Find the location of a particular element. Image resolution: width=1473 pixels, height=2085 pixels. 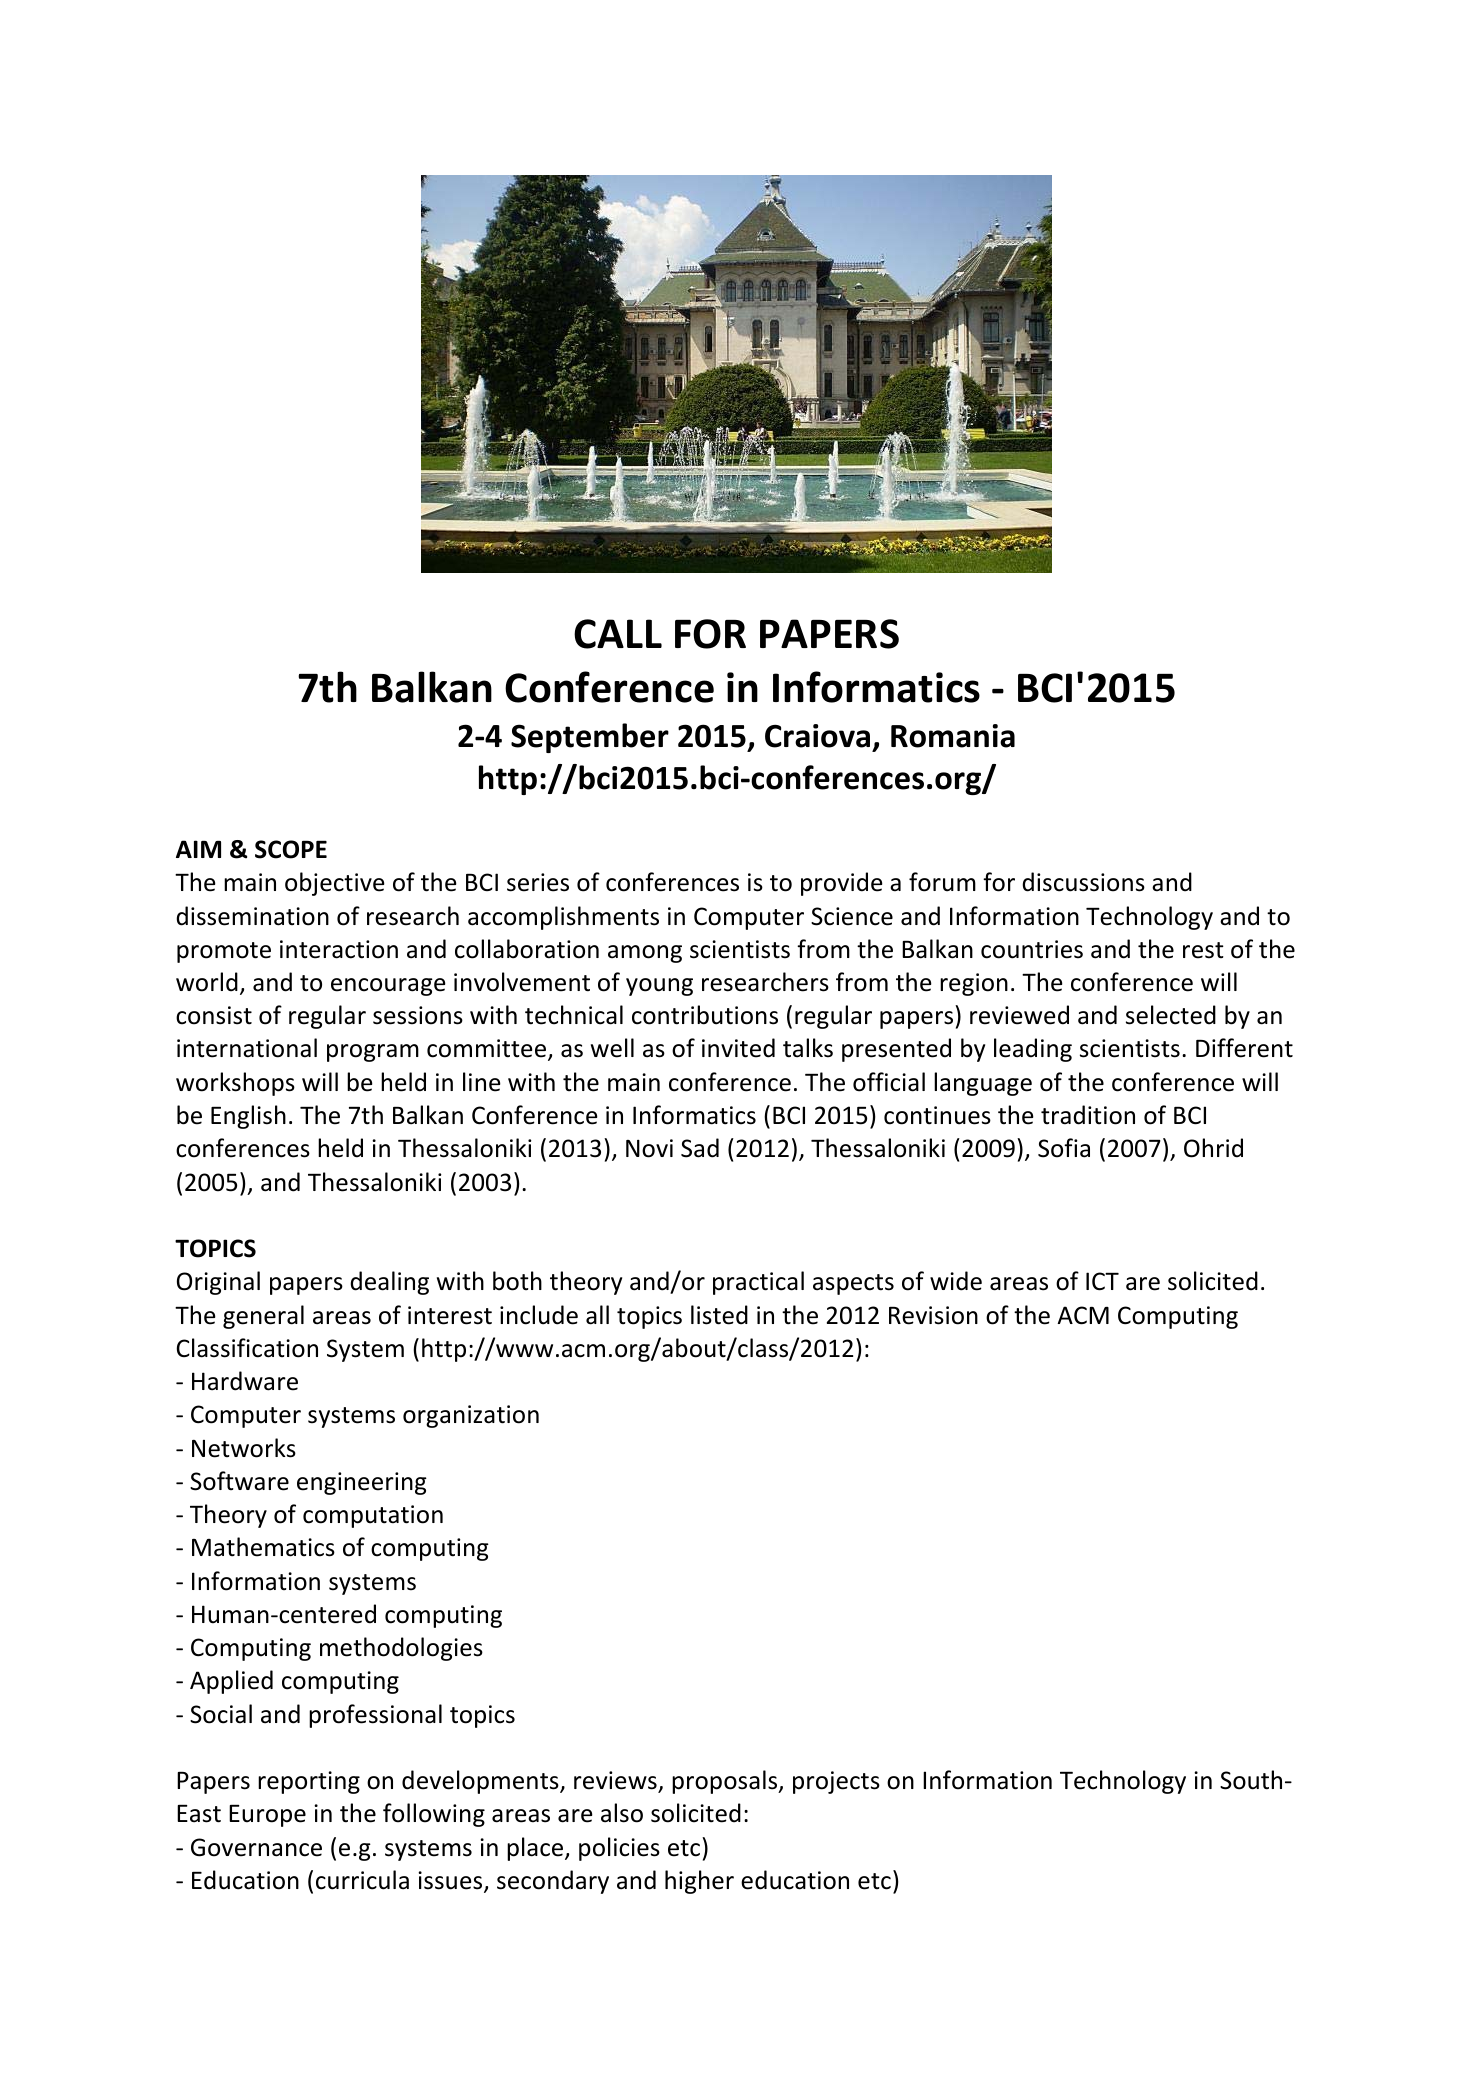

Romania is located at coordinates (953, 736).
